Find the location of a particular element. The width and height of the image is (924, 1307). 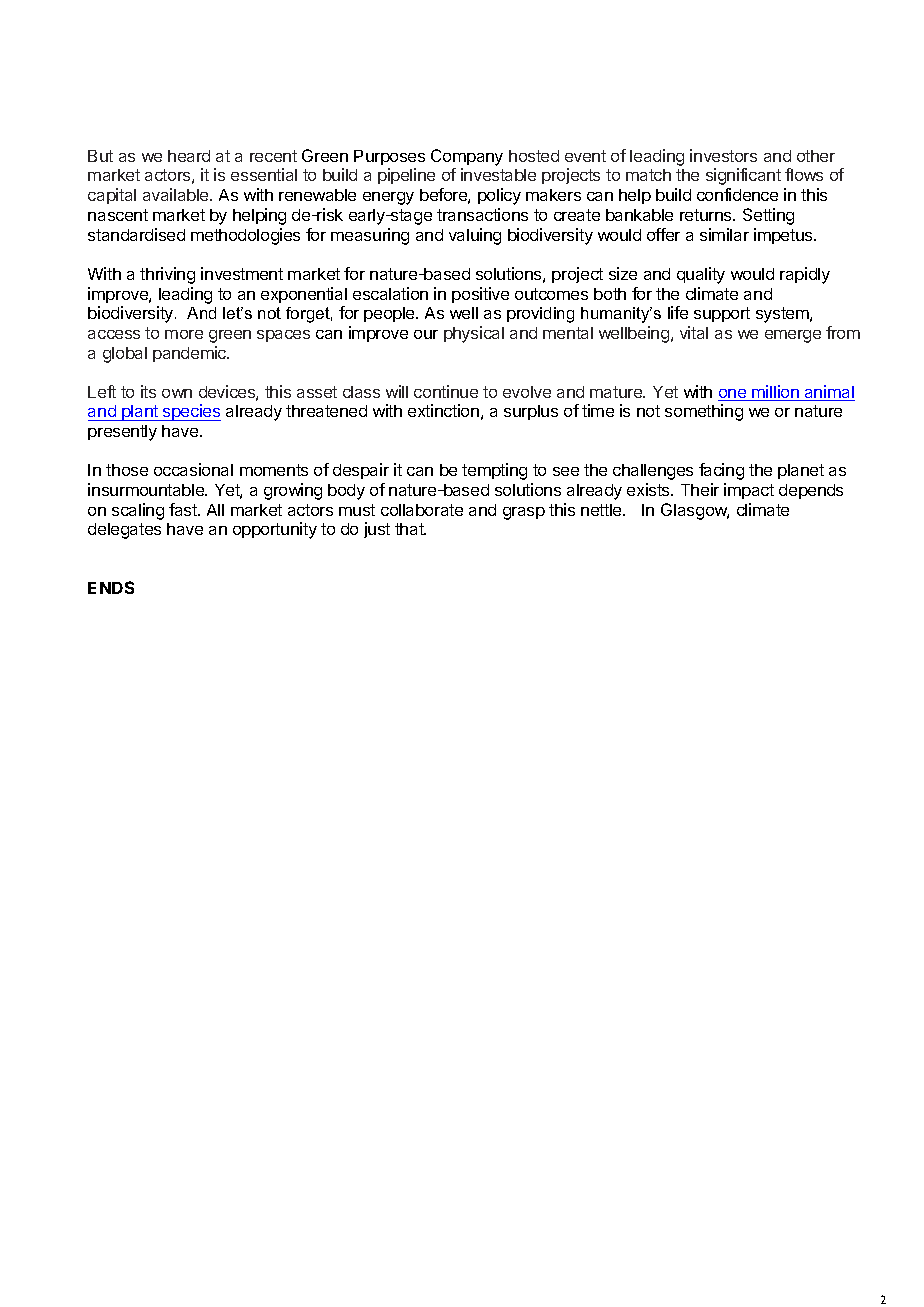

Company is located at coordinates (467, 159).
